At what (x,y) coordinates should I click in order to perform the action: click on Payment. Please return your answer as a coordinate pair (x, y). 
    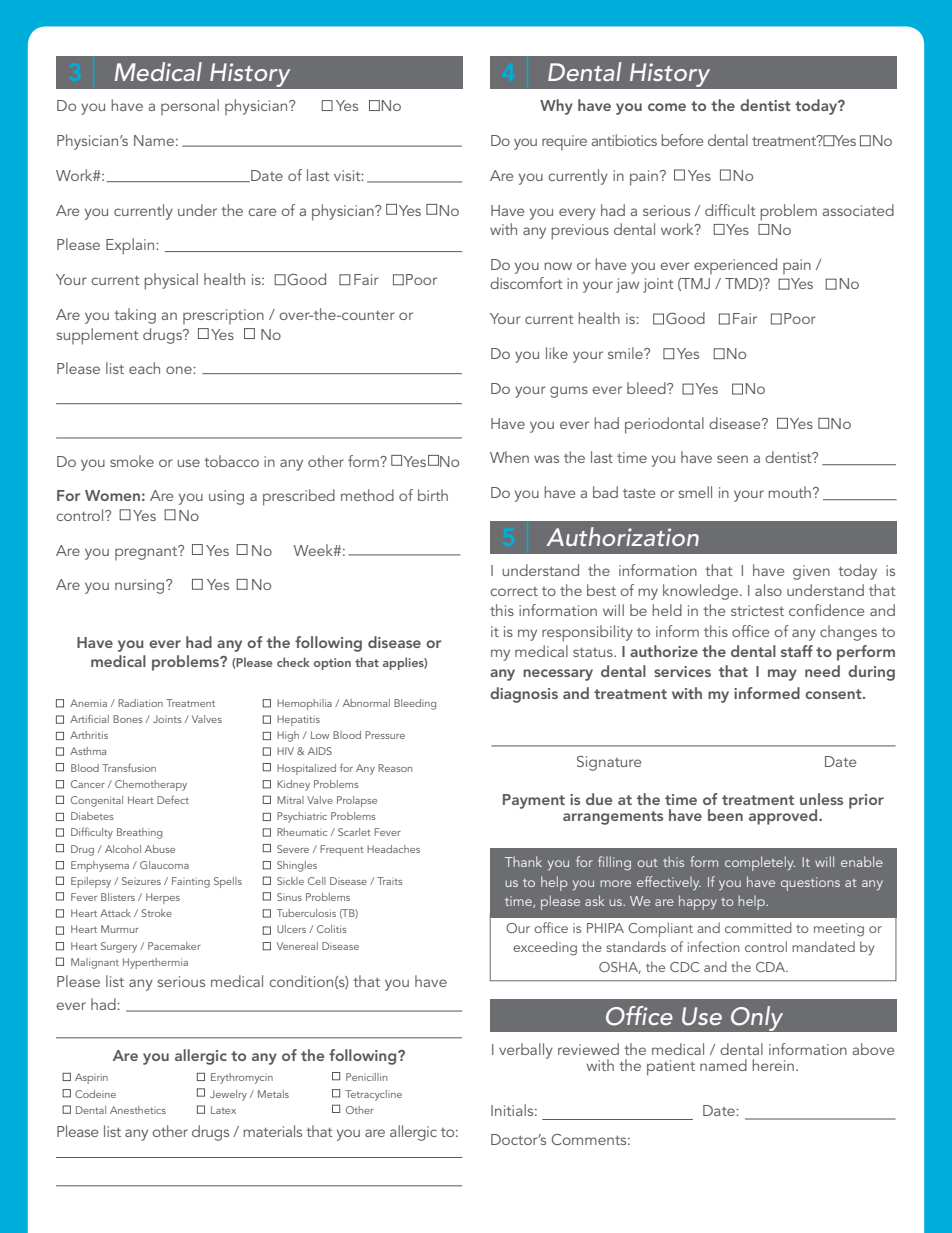
    Looking at the image, I should click on (534, 801).
